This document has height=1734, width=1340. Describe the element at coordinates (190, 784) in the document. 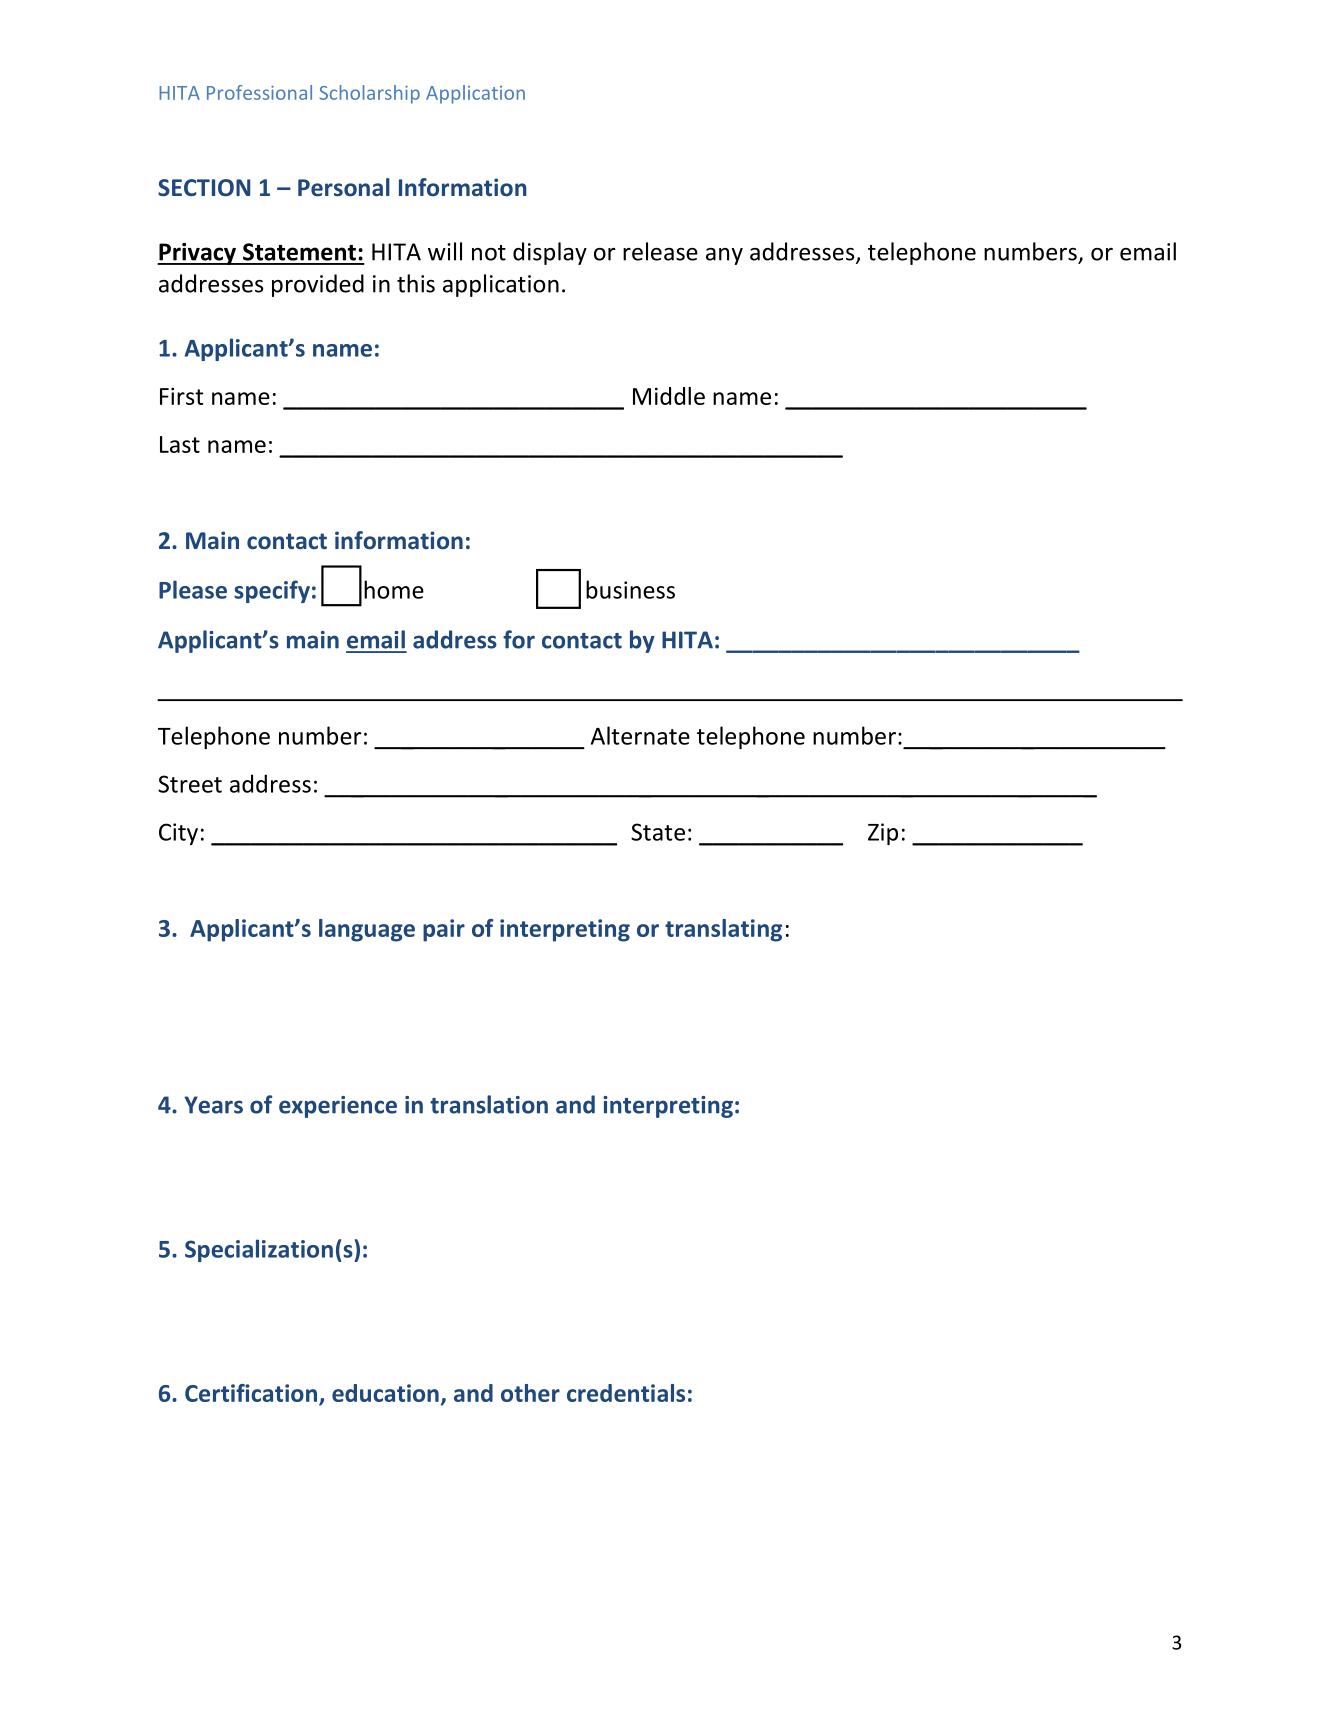

I see `Street` at that location.
